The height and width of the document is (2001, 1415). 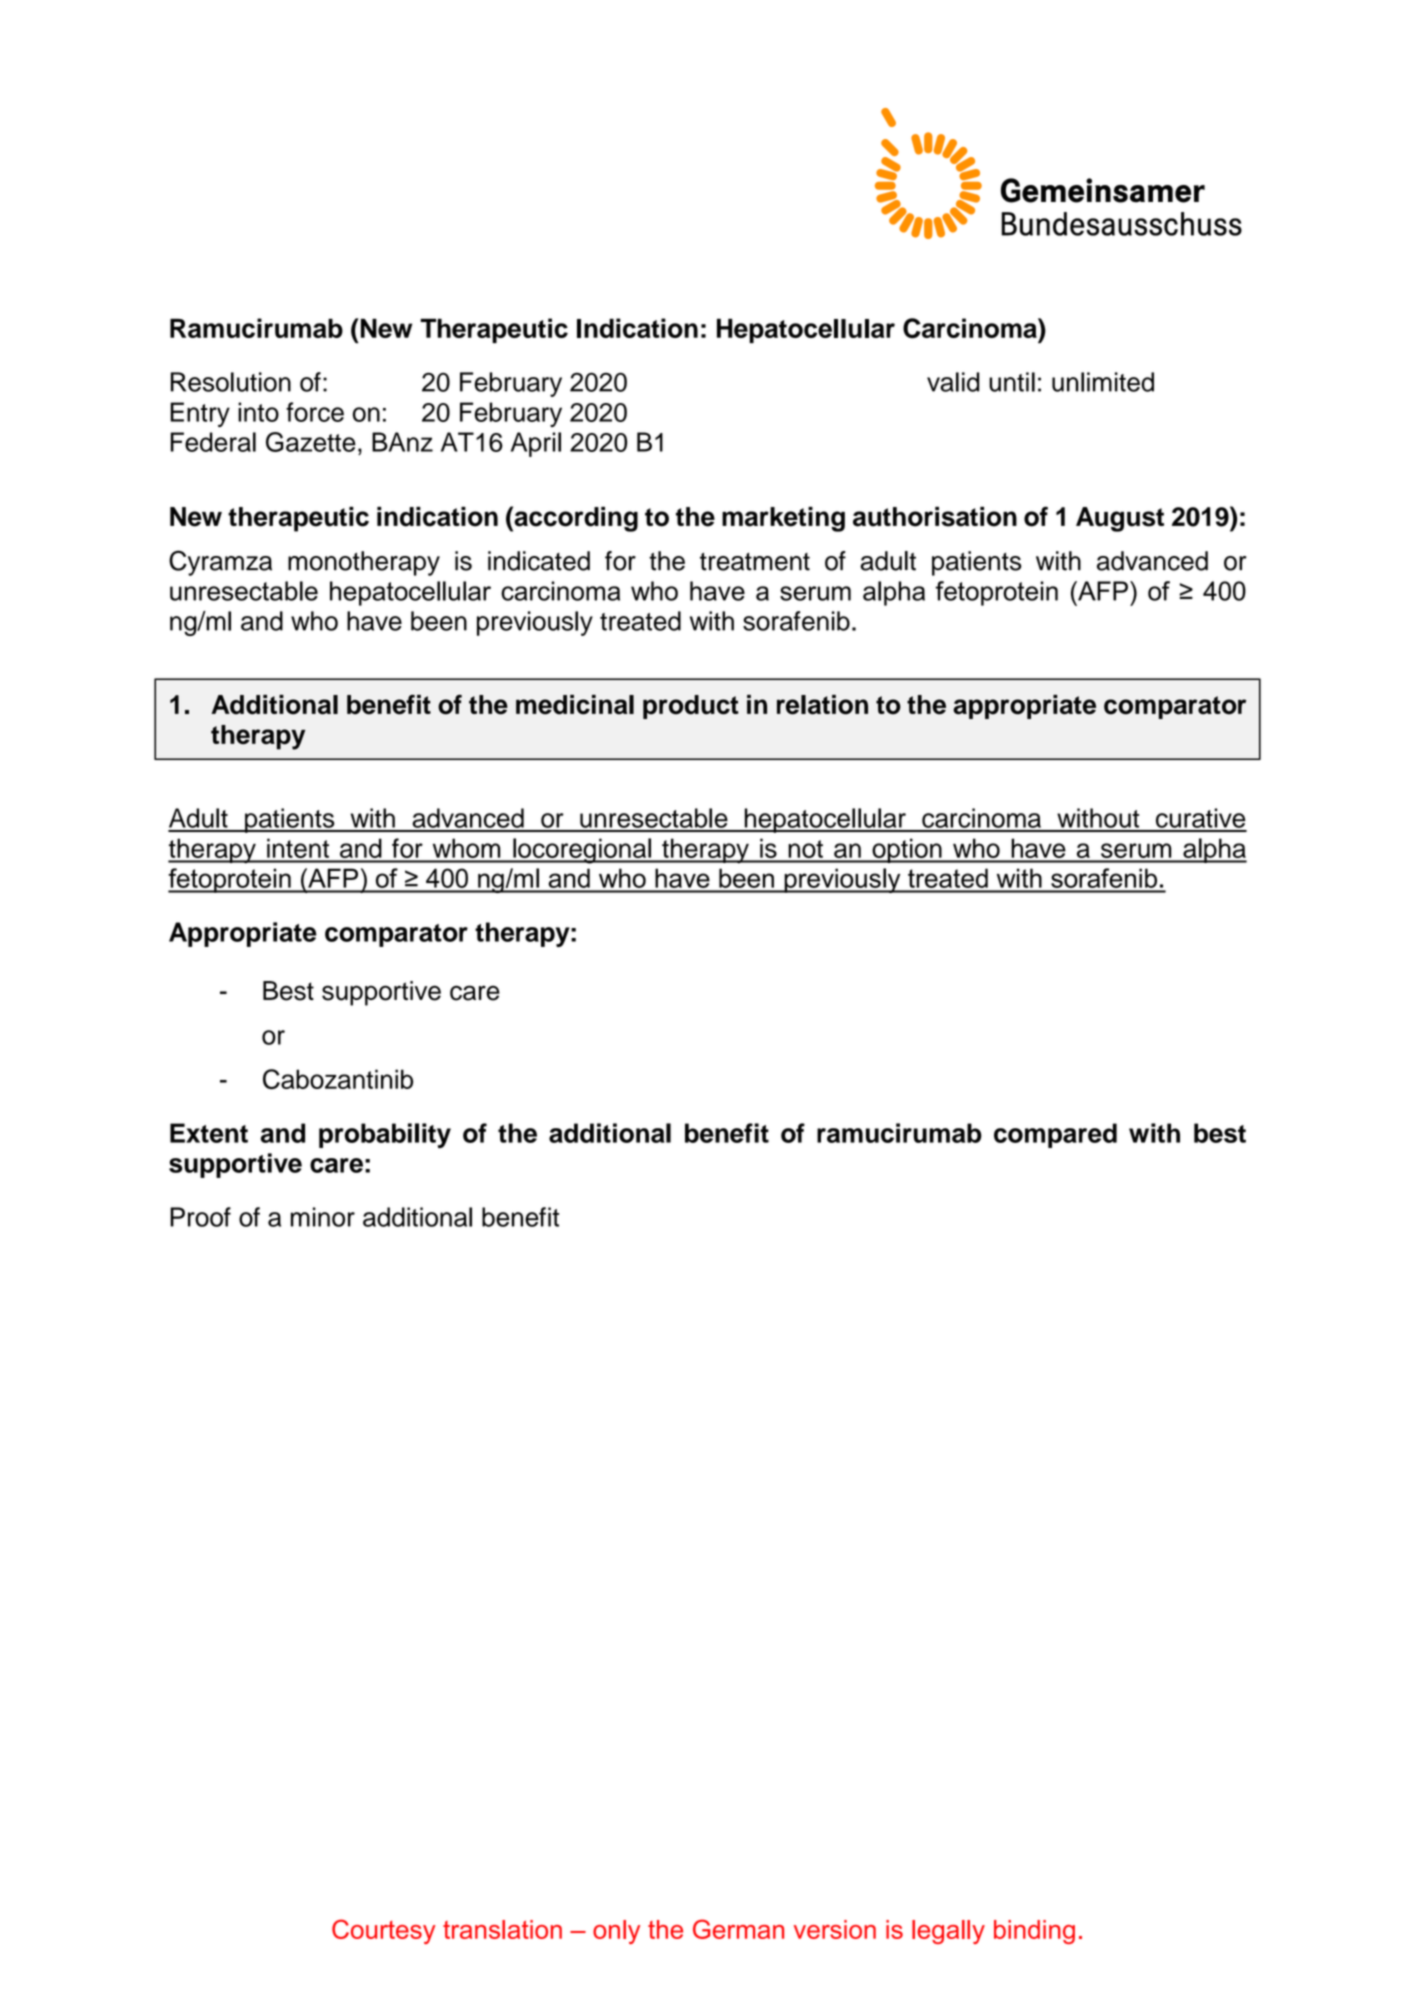 What do you see at coordinates (323, 1217) in the document?
I see `minor` at bounding box center [323, 1217].
